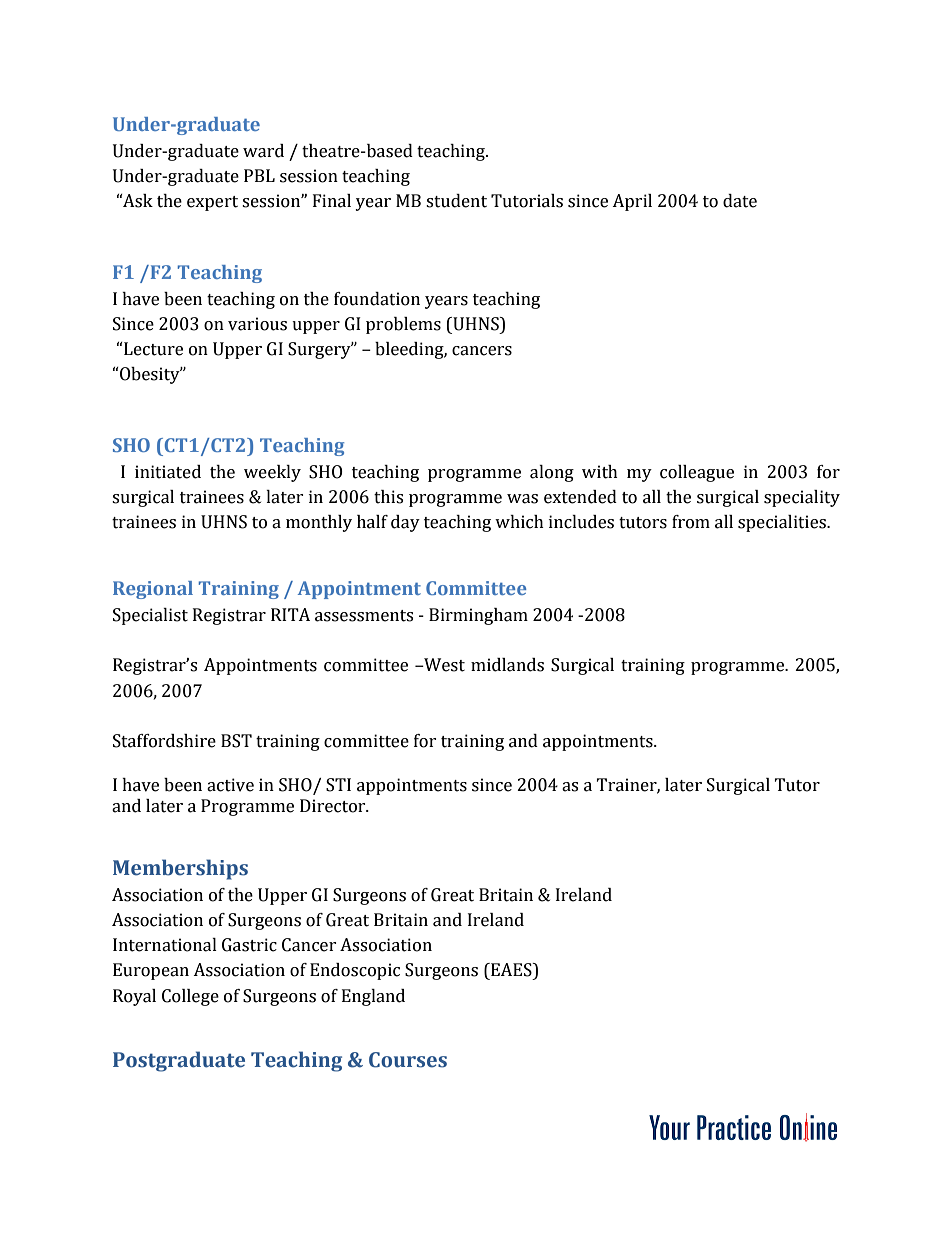  What do you see at coordinates (190, 997) in the page?
I see `College` at bounding box center [190, 997].
